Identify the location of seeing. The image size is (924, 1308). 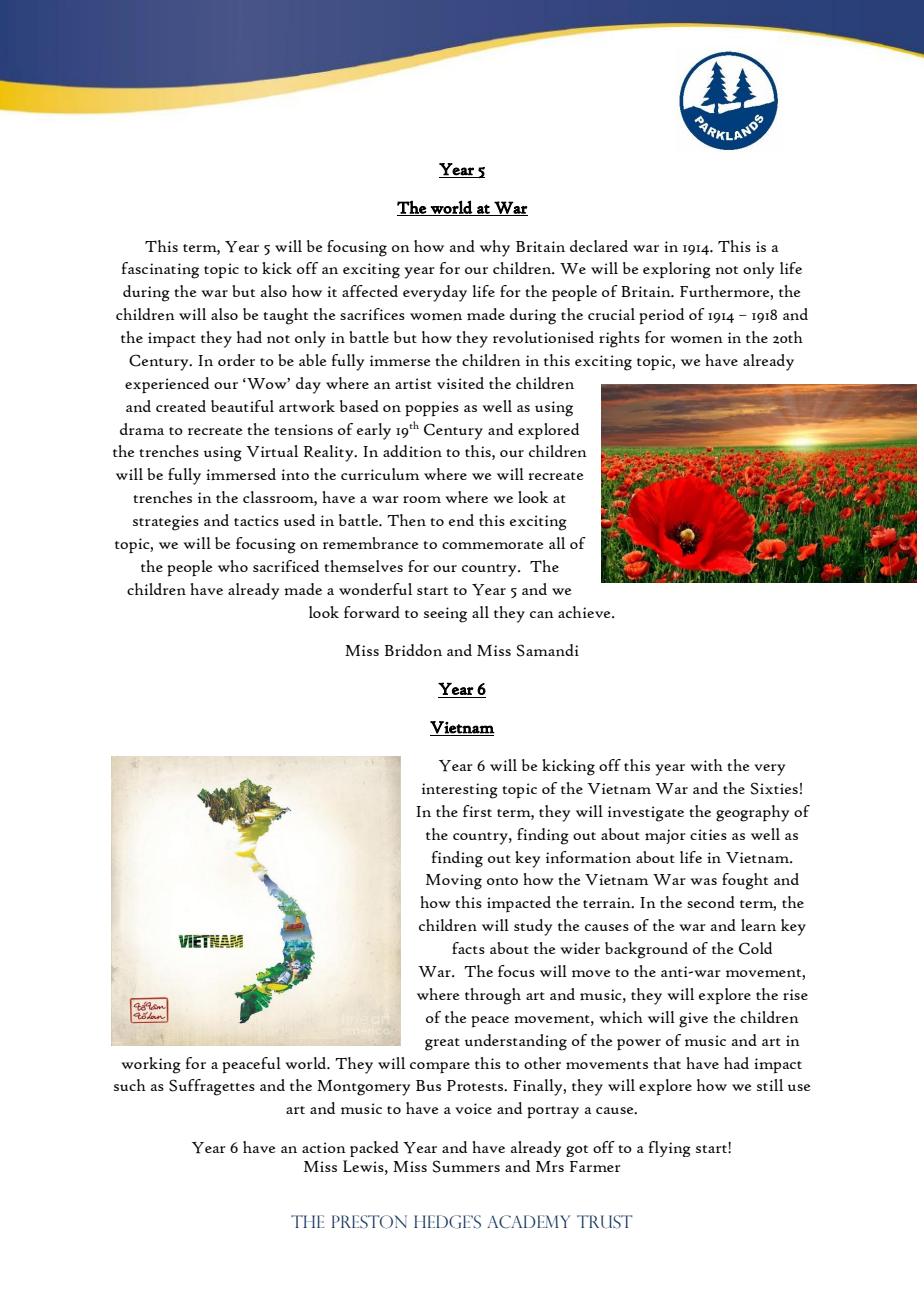
(445, 615).
